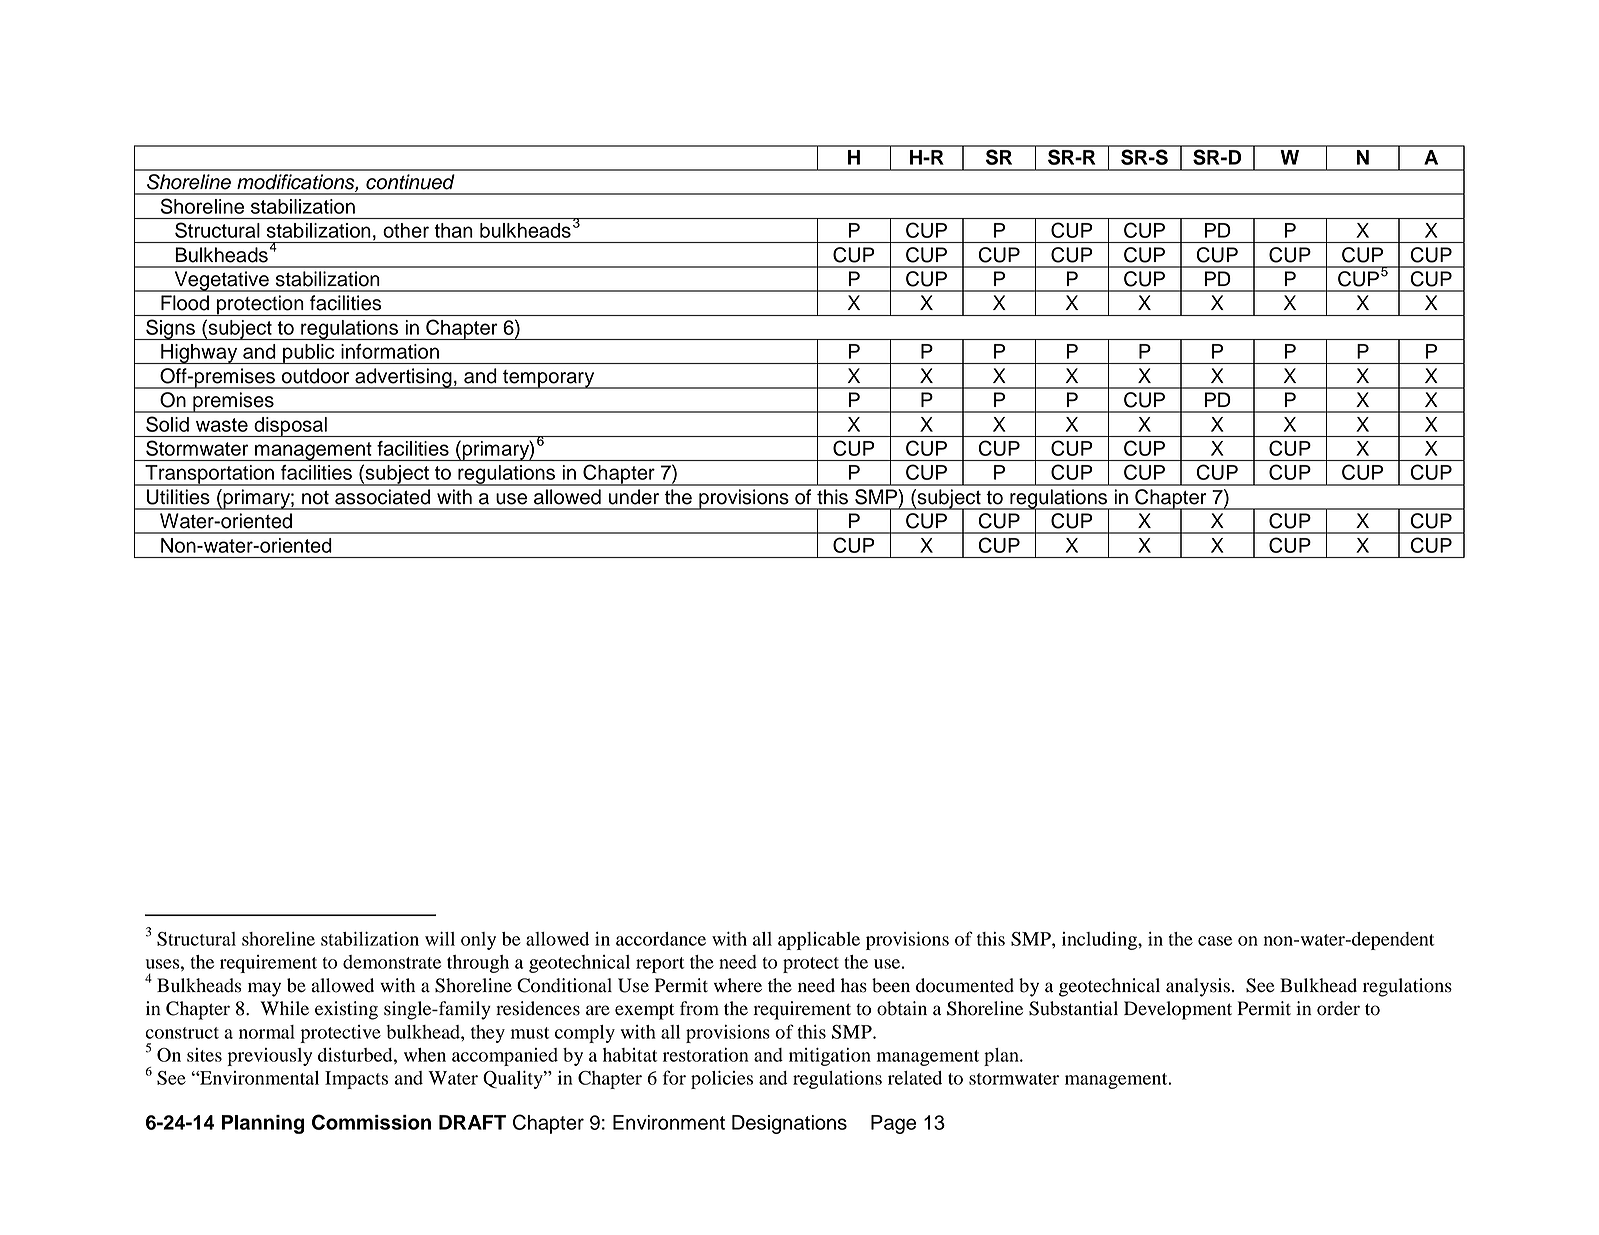 The width and height of the document is (1599, 1235). What do you see at coordinates (315, 498) in the document?
I see `not` at bounding box center [315, 498].
